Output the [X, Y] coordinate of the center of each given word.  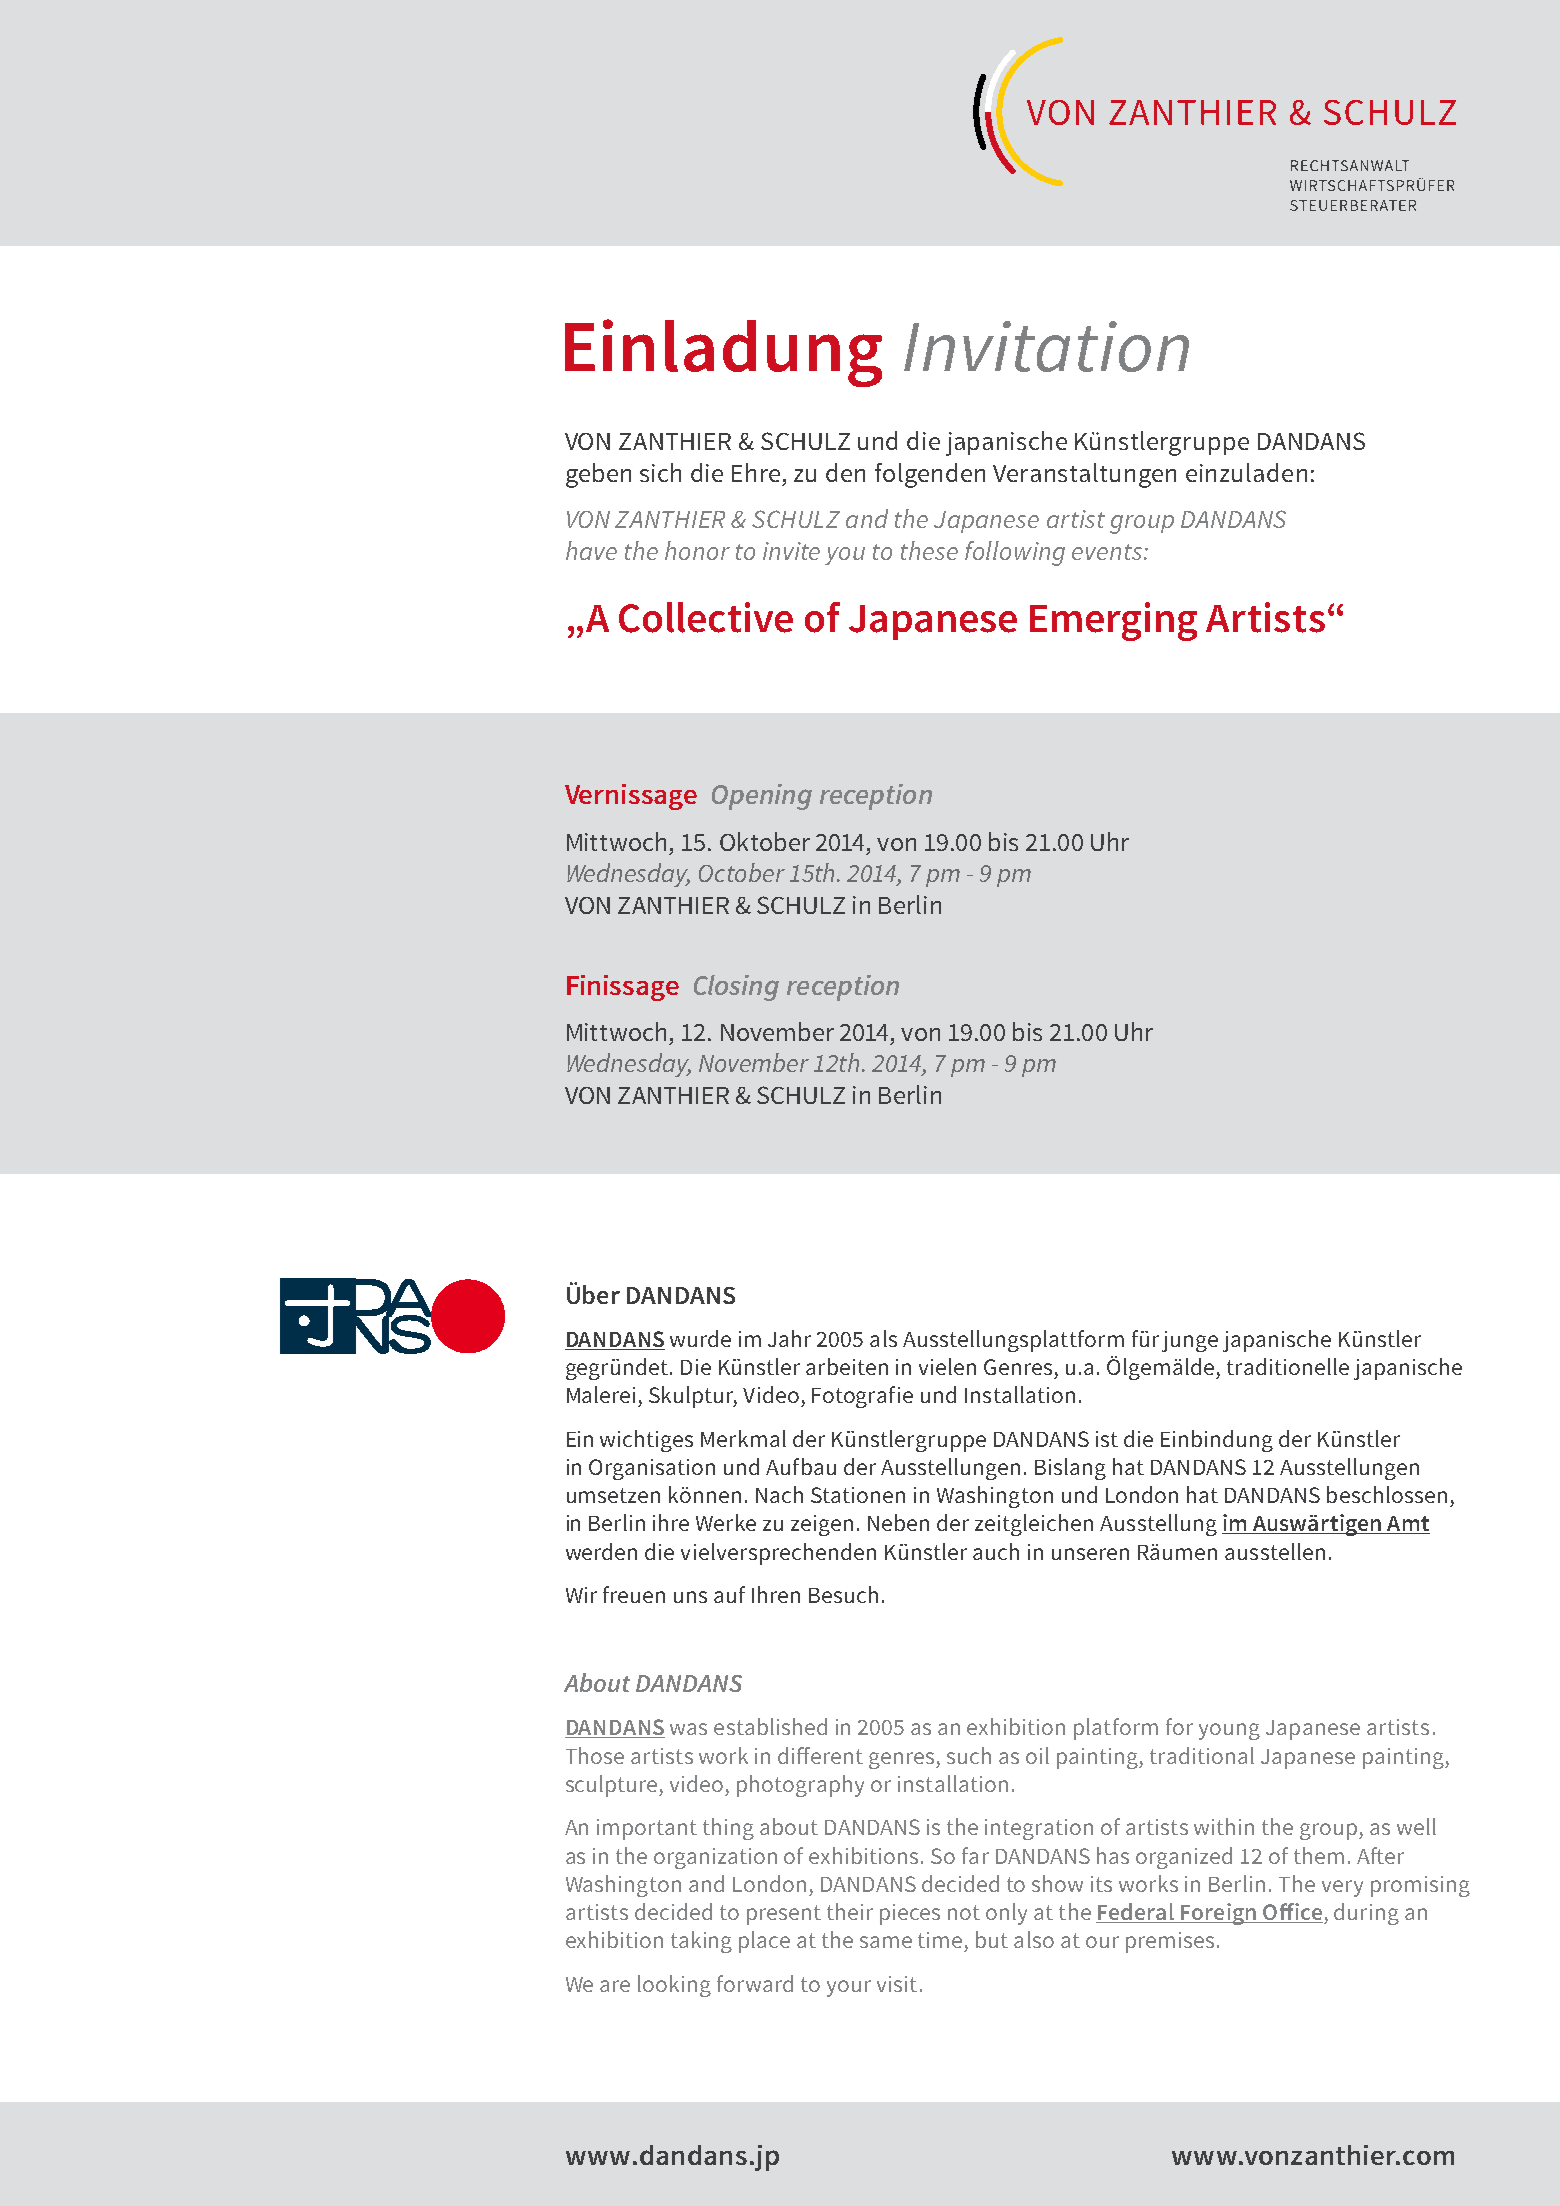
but [992, 1939]
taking [701, 1942]
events [1108, 552]
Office [1292, 1913]
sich [660, 472]
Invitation [1046, 346]
